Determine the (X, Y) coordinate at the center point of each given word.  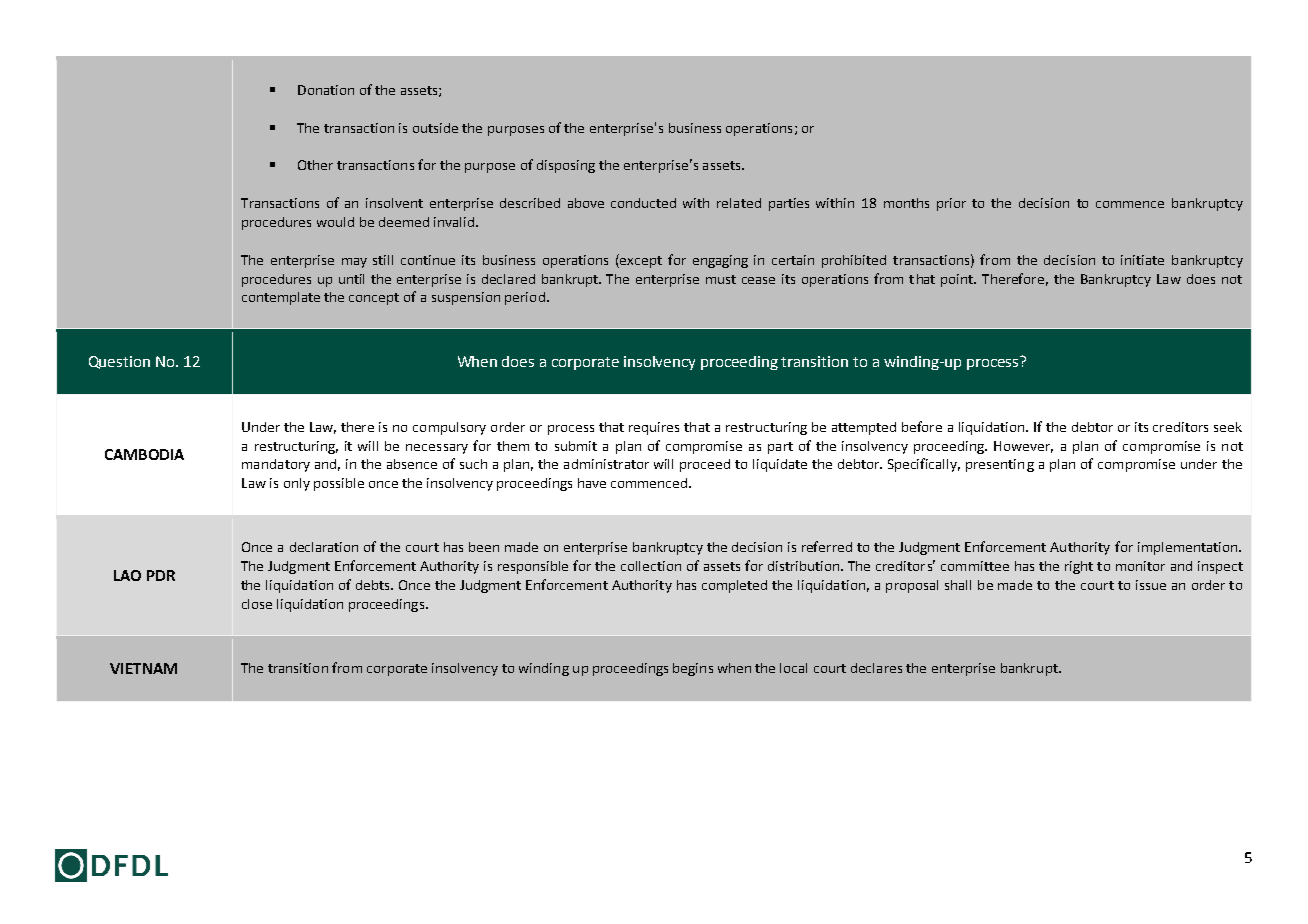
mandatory (276, 465)
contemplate (281, 298)
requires (654, 428)
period (525, 298)
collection (651, 566)
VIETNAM (143, 668)
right (1079, 567)
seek (1228, 427)
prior (951, 204)
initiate (1142, 260)
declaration (324, 547)
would (335, 222)
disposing (566, 166)
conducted (643, 203)
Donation (326, 90)
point (958, 280)
